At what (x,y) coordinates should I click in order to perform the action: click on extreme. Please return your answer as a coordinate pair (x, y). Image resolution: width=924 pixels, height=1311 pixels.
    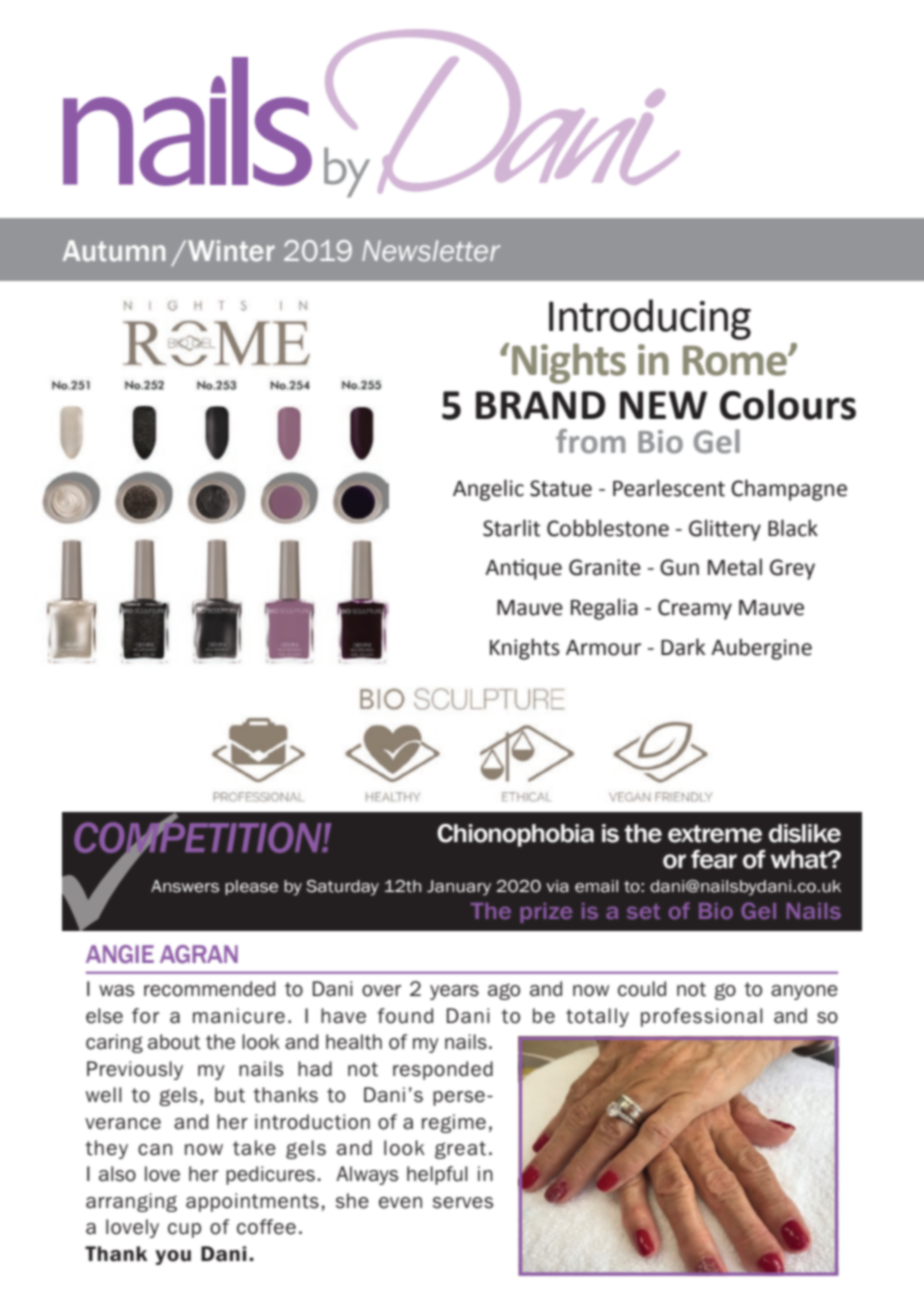
    Looking at the image, I should click on (715, 834).
